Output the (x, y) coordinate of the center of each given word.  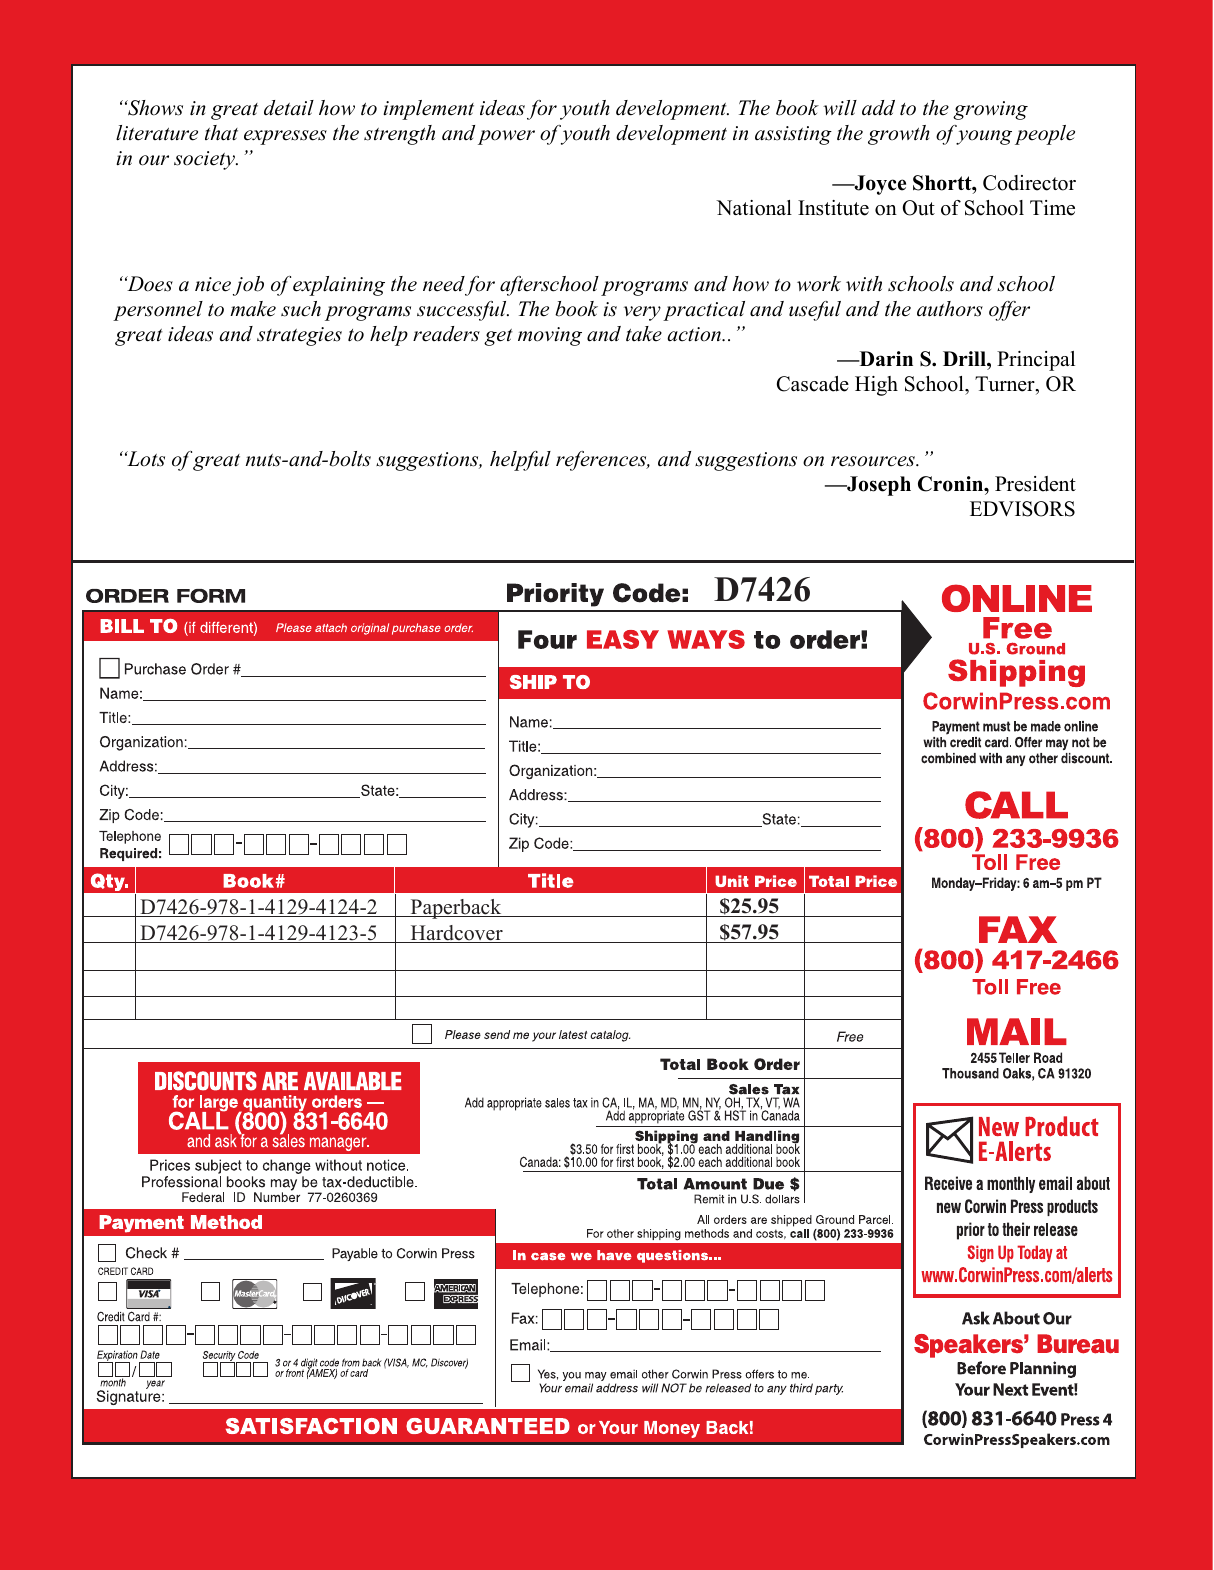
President (1035, 484)
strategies (299, 336)
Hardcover (456, 934)
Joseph (878, 486)
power (506, 137)
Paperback (456, 909)
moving (550, 336)
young (984, 137)
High (876, 386)
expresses (285, 137)
